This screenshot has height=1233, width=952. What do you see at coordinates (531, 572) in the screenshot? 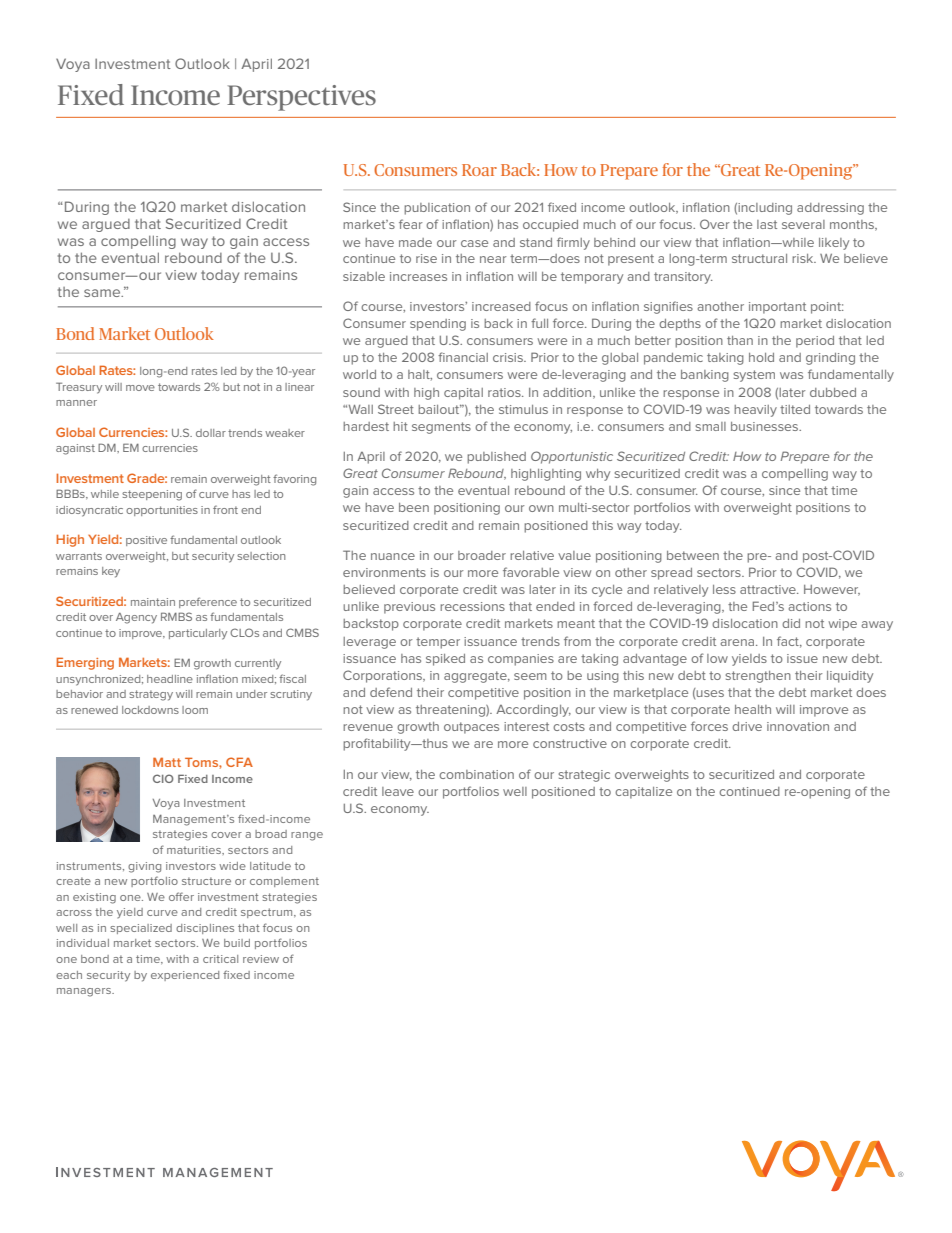
I see `favorable` at bounding box center [531, 572].
